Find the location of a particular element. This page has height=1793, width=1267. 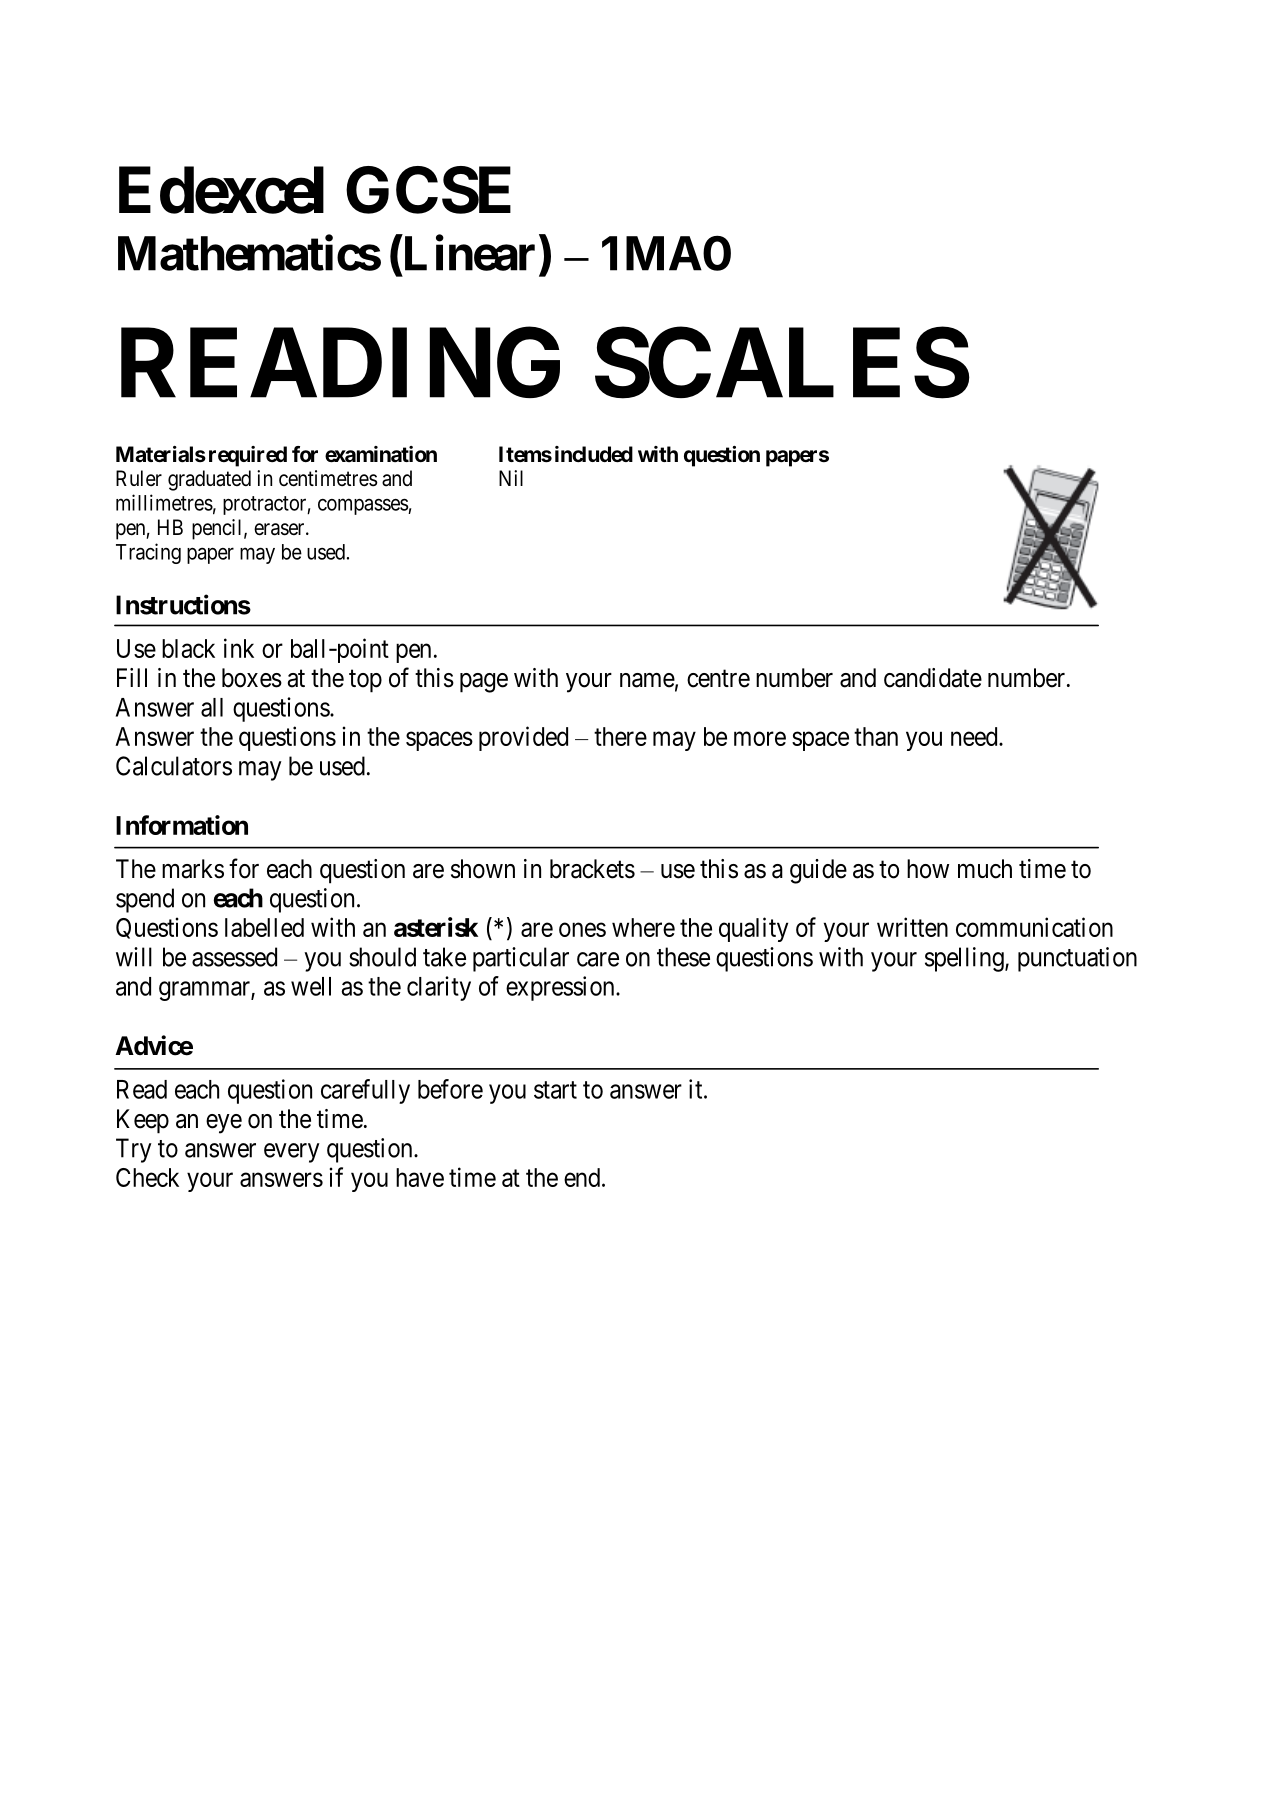

boxes is located at coordinates (252, 678).
